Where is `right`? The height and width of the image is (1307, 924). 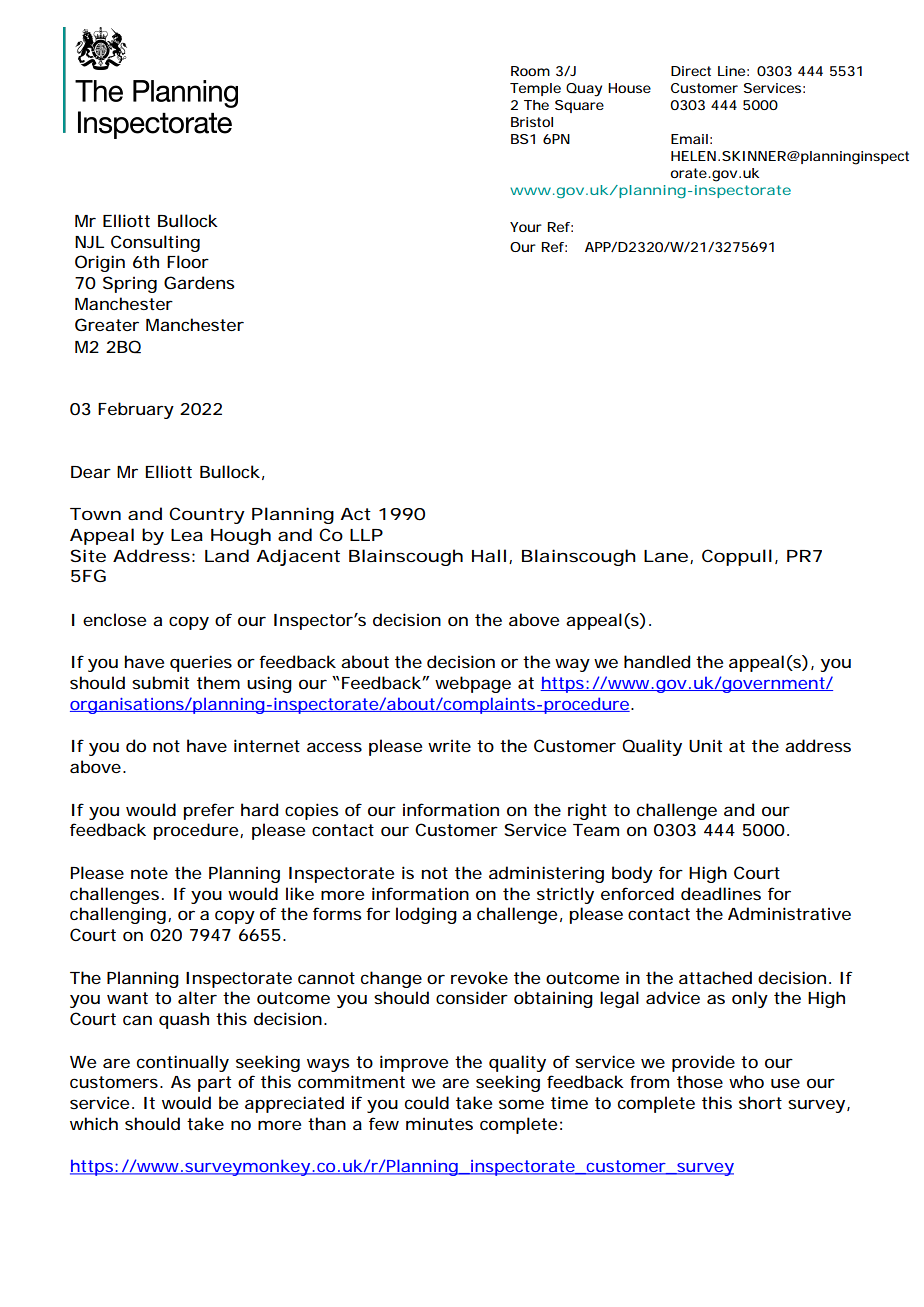 right is located at coordinates (587, 811).
